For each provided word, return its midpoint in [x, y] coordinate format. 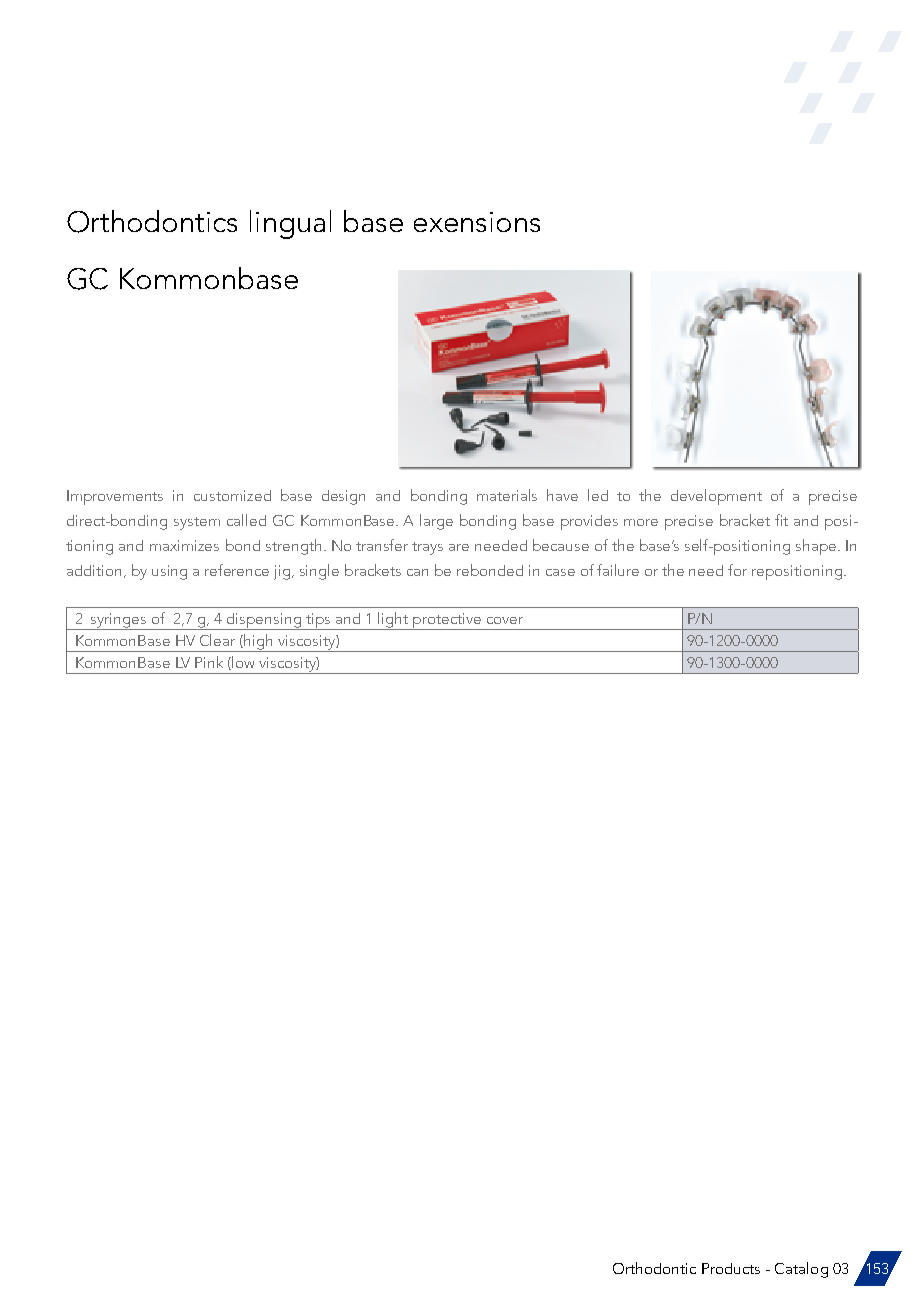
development [716, 497]
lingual [290, 224]
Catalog [801, 1270]
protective [447, 621]
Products [731, 1268]
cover [505, 620]
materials [507, 495]
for [737, 570]
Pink [209, 662]
